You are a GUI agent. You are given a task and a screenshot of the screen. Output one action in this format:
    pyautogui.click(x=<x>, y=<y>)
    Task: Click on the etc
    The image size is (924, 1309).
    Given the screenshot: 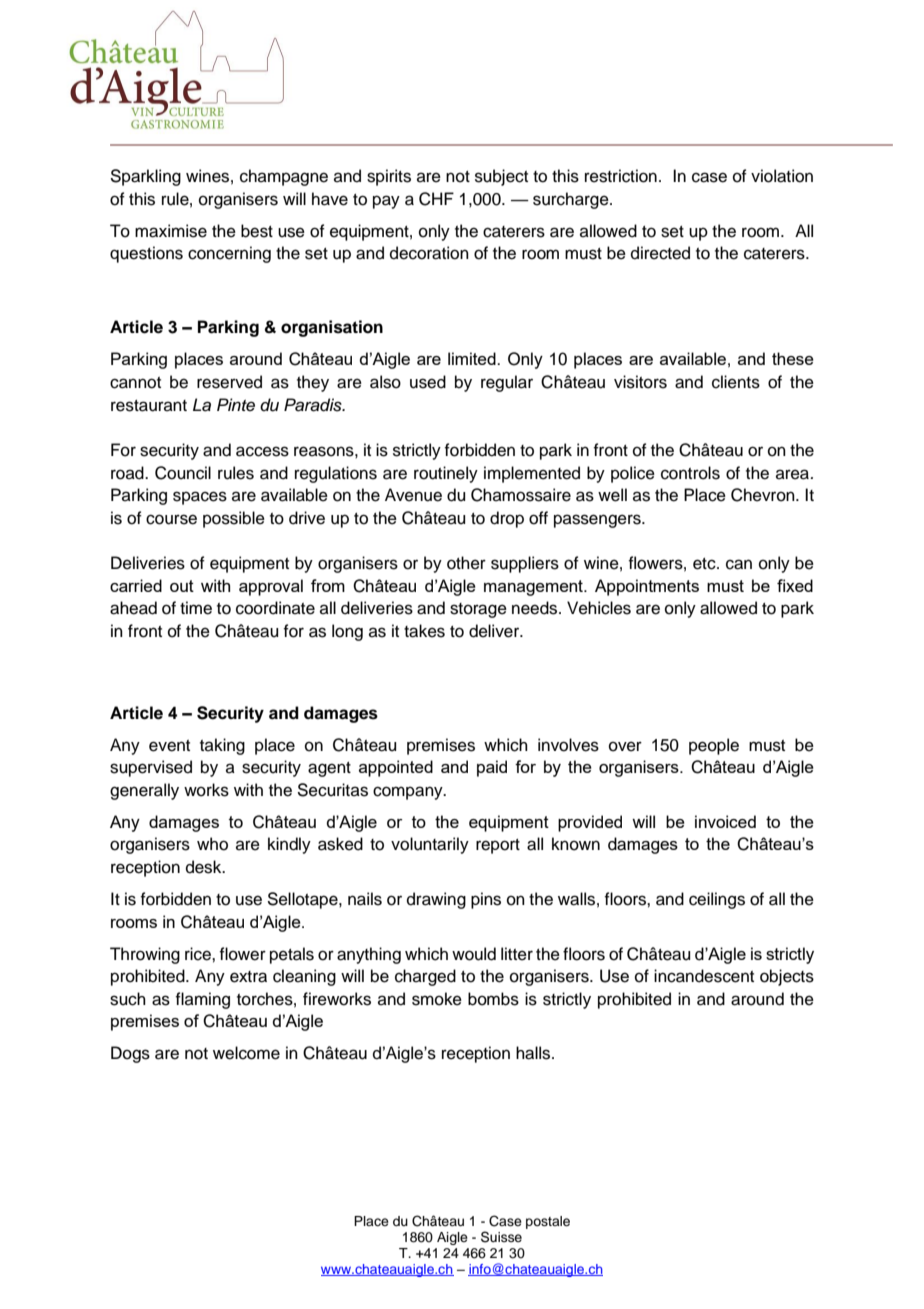 What is the action you would take?
    pyautogui.click(x=705, y=564)
